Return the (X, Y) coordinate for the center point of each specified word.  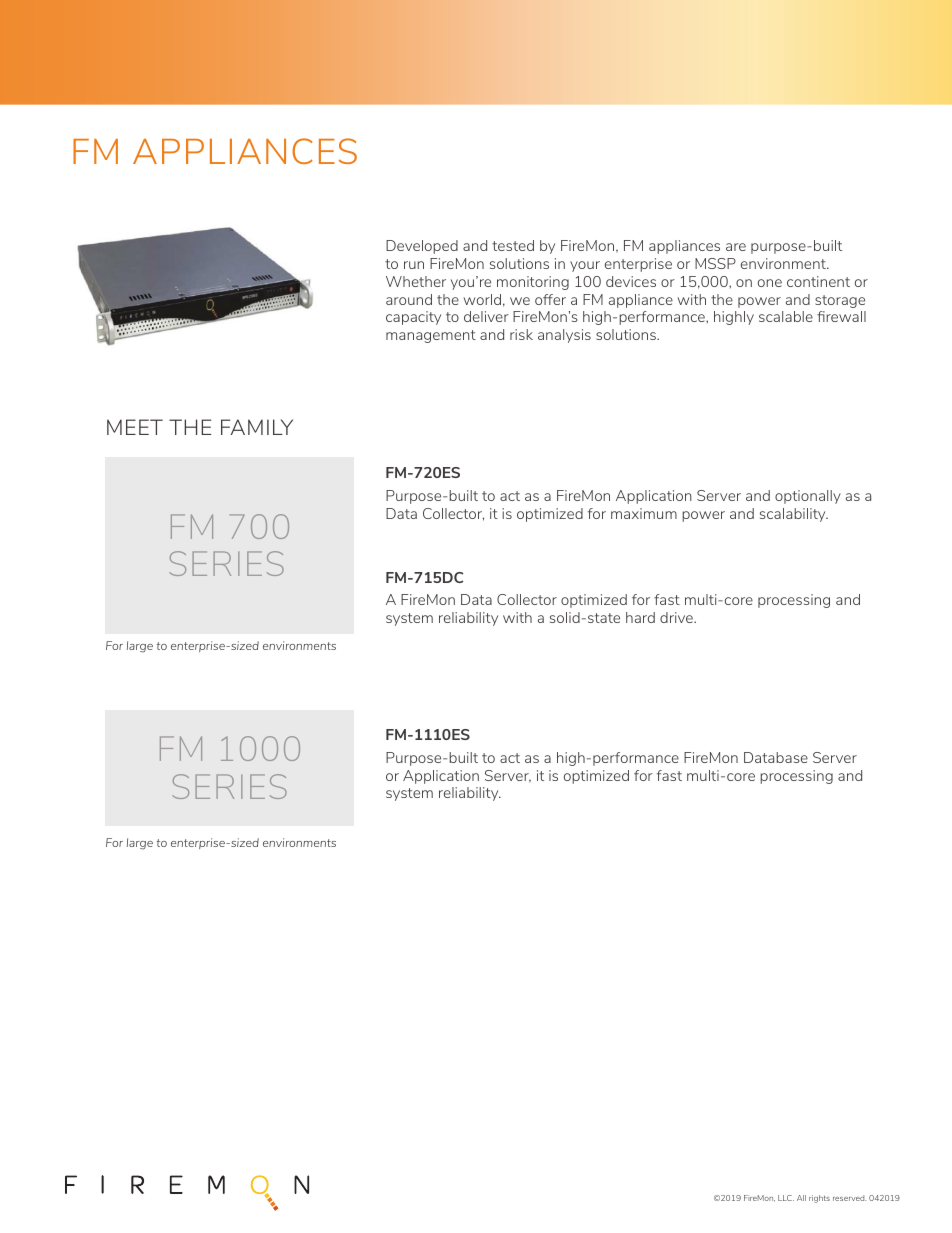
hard (640, 617)
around (409, 299)
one (770, 283)
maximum (644, 513)
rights (819, 1199)
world (482, 299)
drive (677, 617)
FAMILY (257, 427)
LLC (786, 1198)
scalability (794, 515)
